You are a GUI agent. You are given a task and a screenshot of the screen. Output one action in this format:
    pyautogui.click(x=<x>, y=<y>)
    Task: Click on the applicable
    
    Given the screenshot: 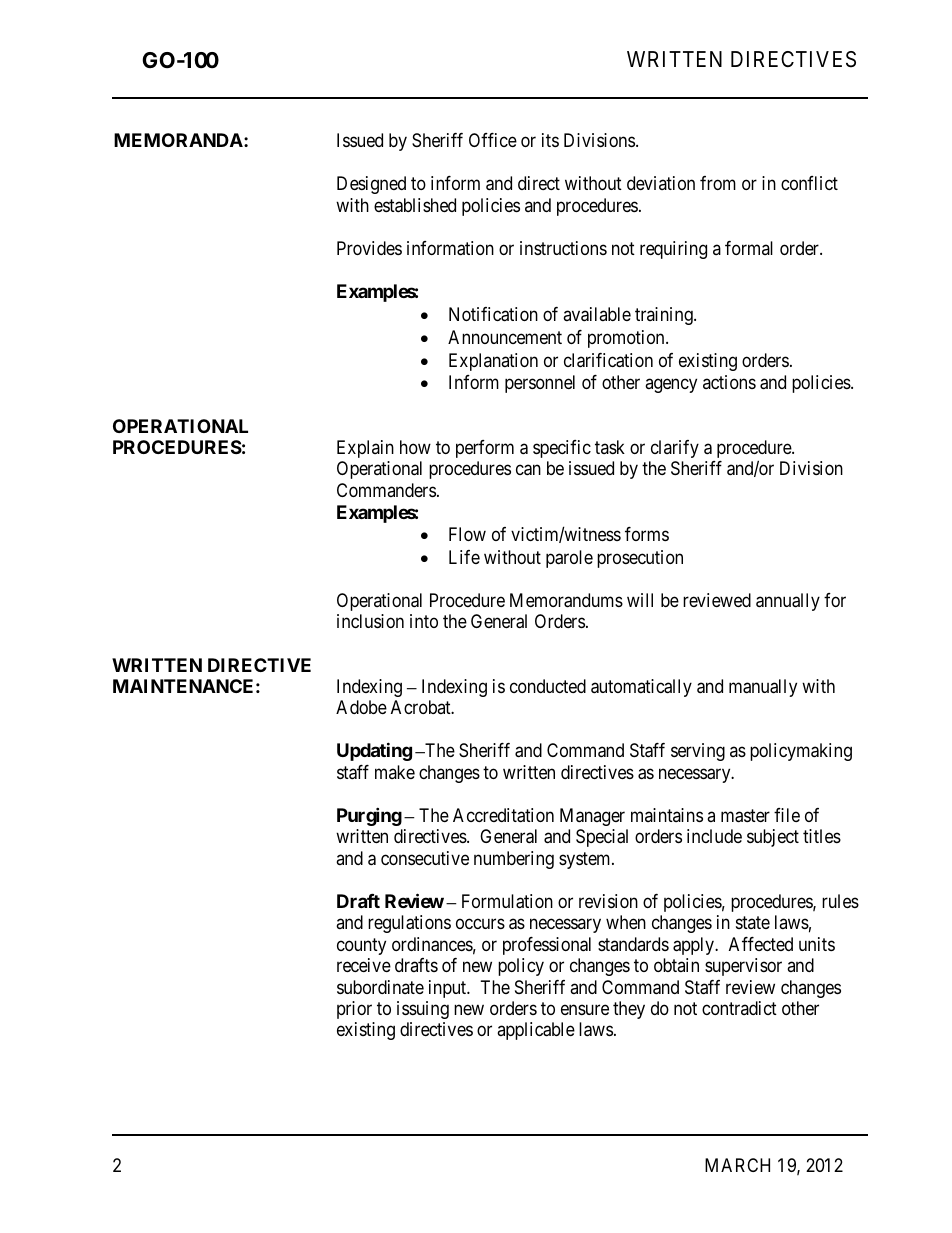 What is the action you would take?
    pyautogui.click(x=536, y=1031)
